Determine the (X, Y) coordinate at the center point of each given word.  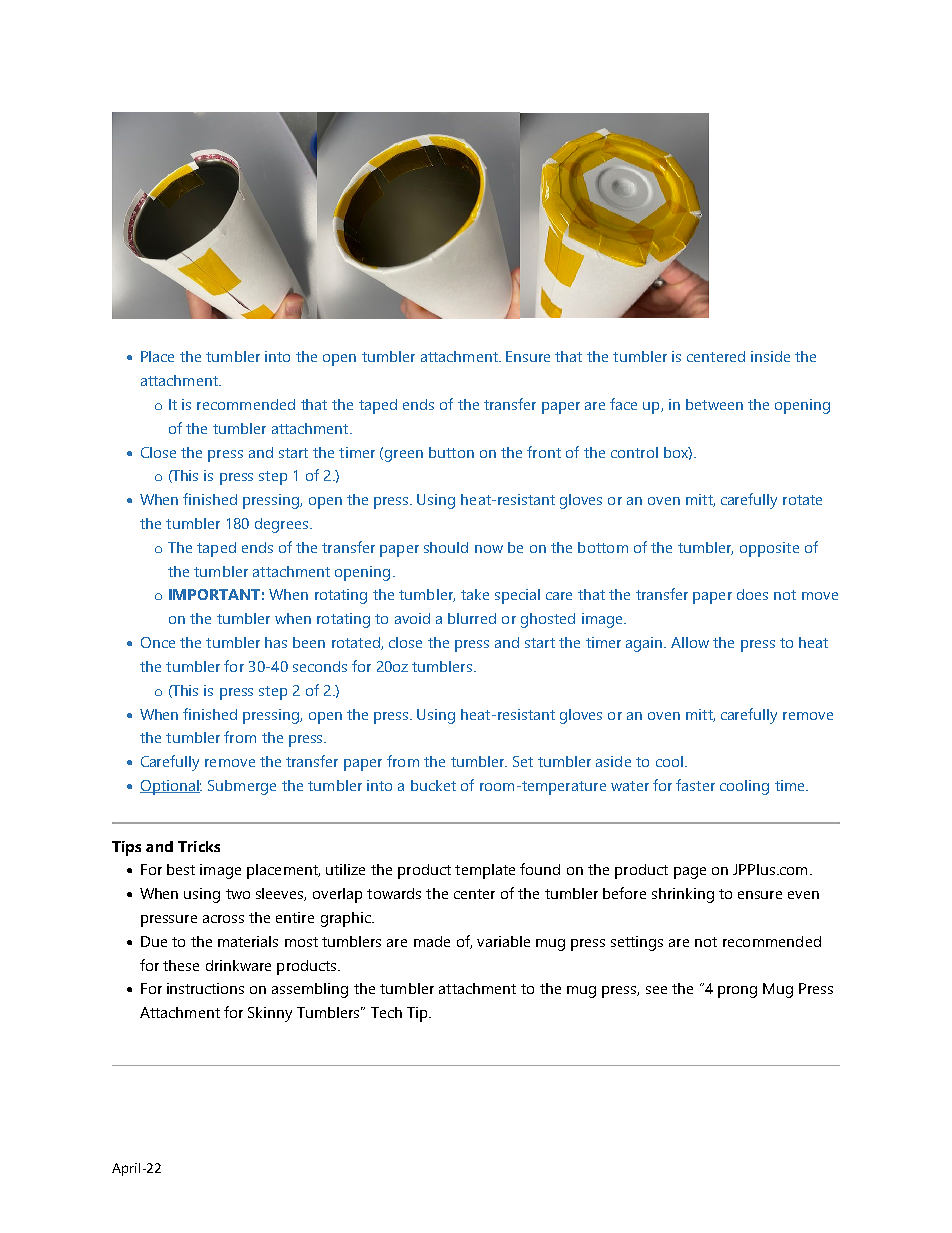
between (714, 404)
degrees (281, 525)
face (623, 404)
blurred (472, 618)
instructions (205, 988)
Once (158, 642)
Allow (690, 642)
